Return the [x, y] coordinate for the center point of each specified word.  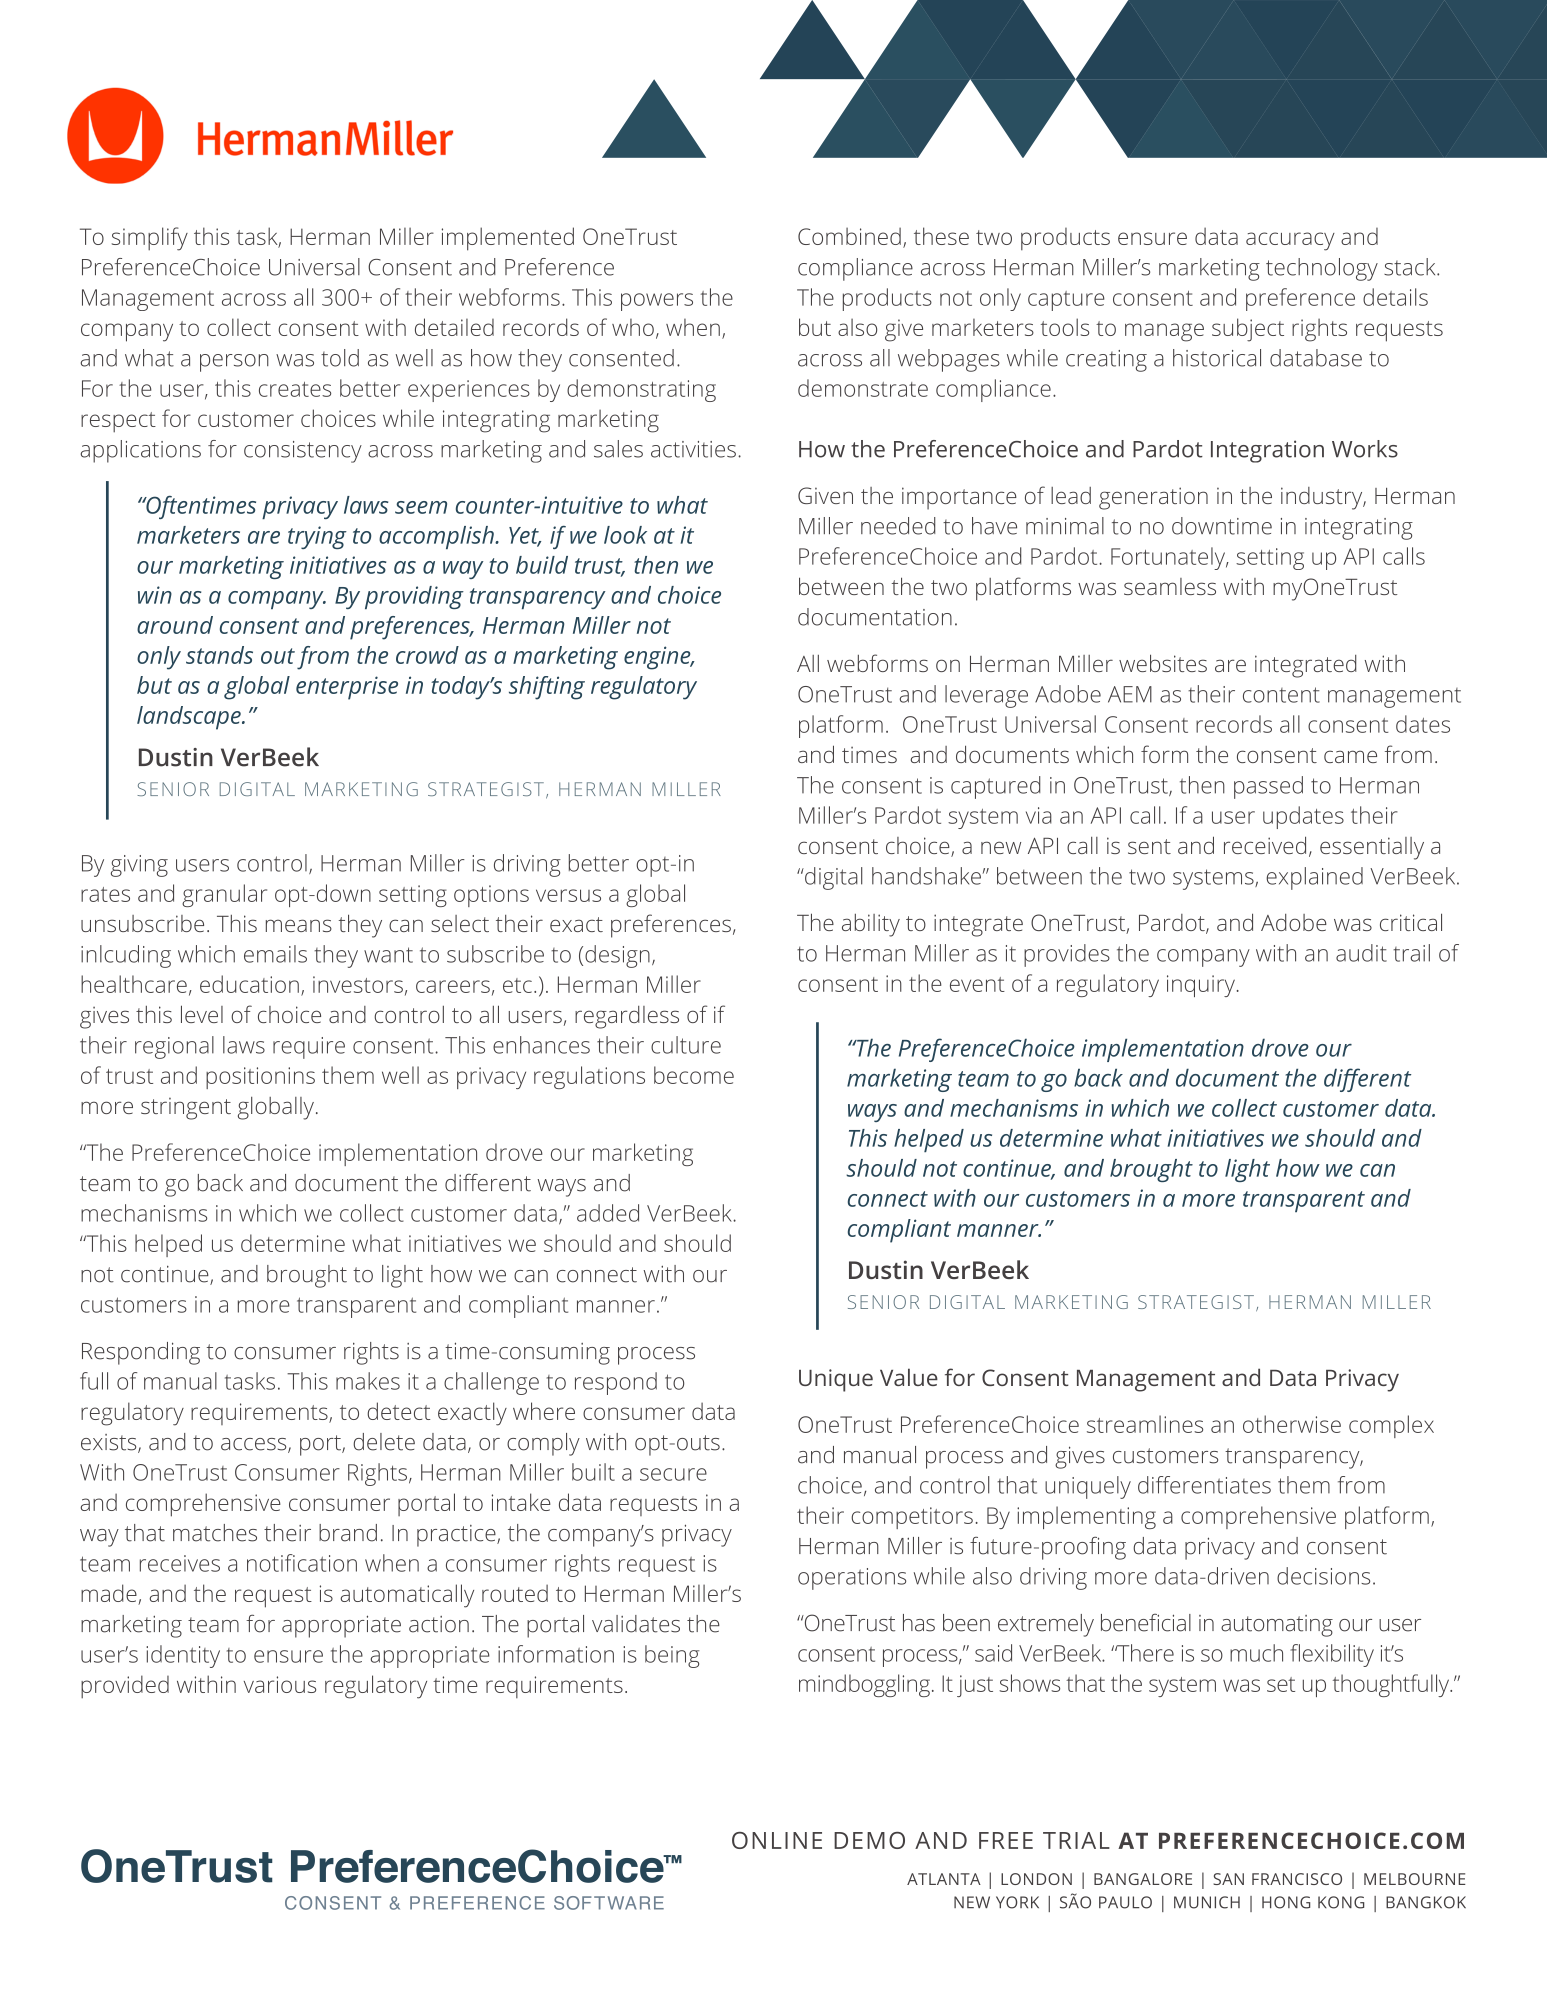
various [280, 1684]
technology [1322, 269]
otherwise [1292, 1424]
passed [1268, 787]
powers [657, 302]
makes [368, 1381]
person [234, 363]
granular [224, 895]
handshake [926, 876]
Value [909, 1377]
